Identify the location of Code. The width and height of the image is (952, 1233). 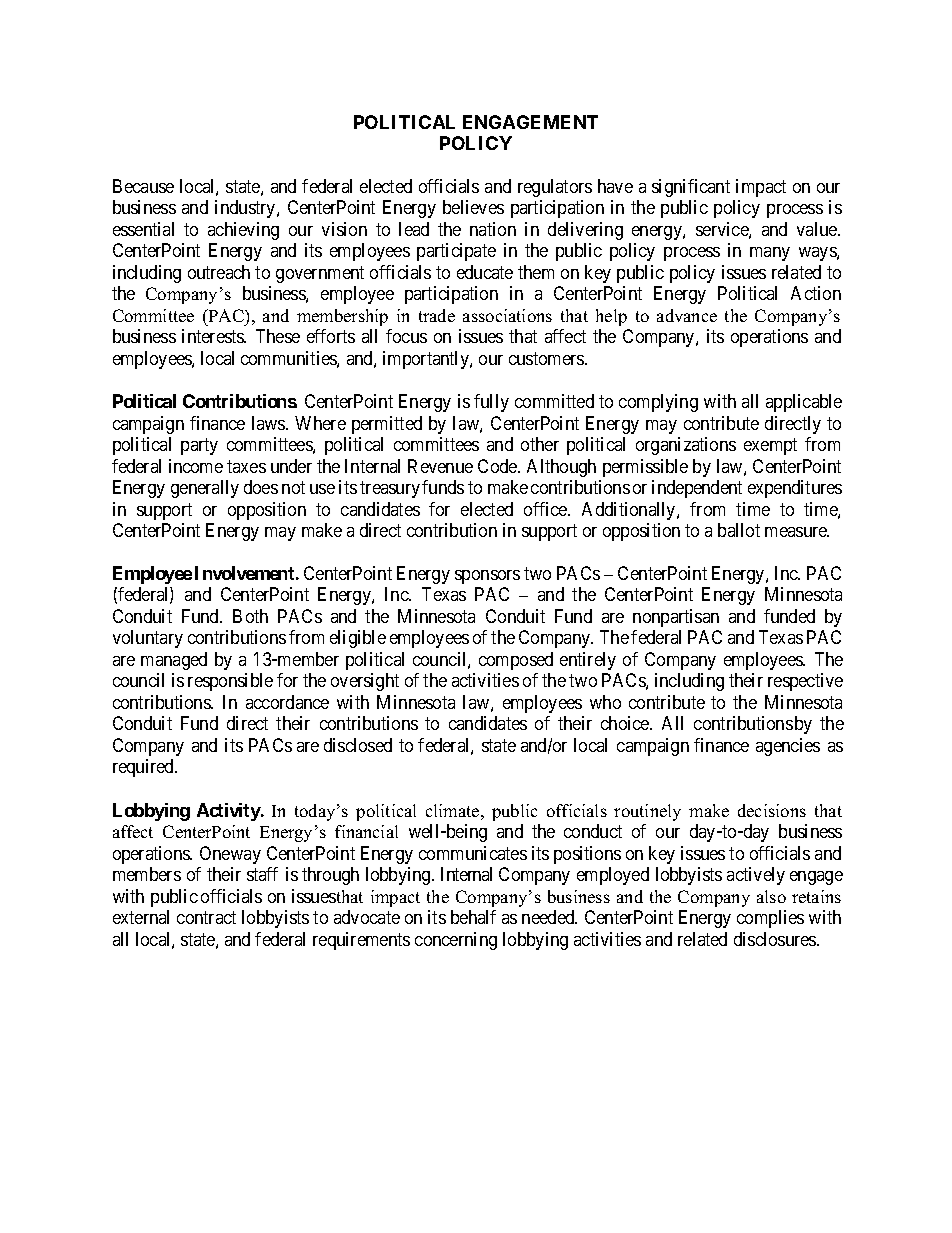
(498, 466).
